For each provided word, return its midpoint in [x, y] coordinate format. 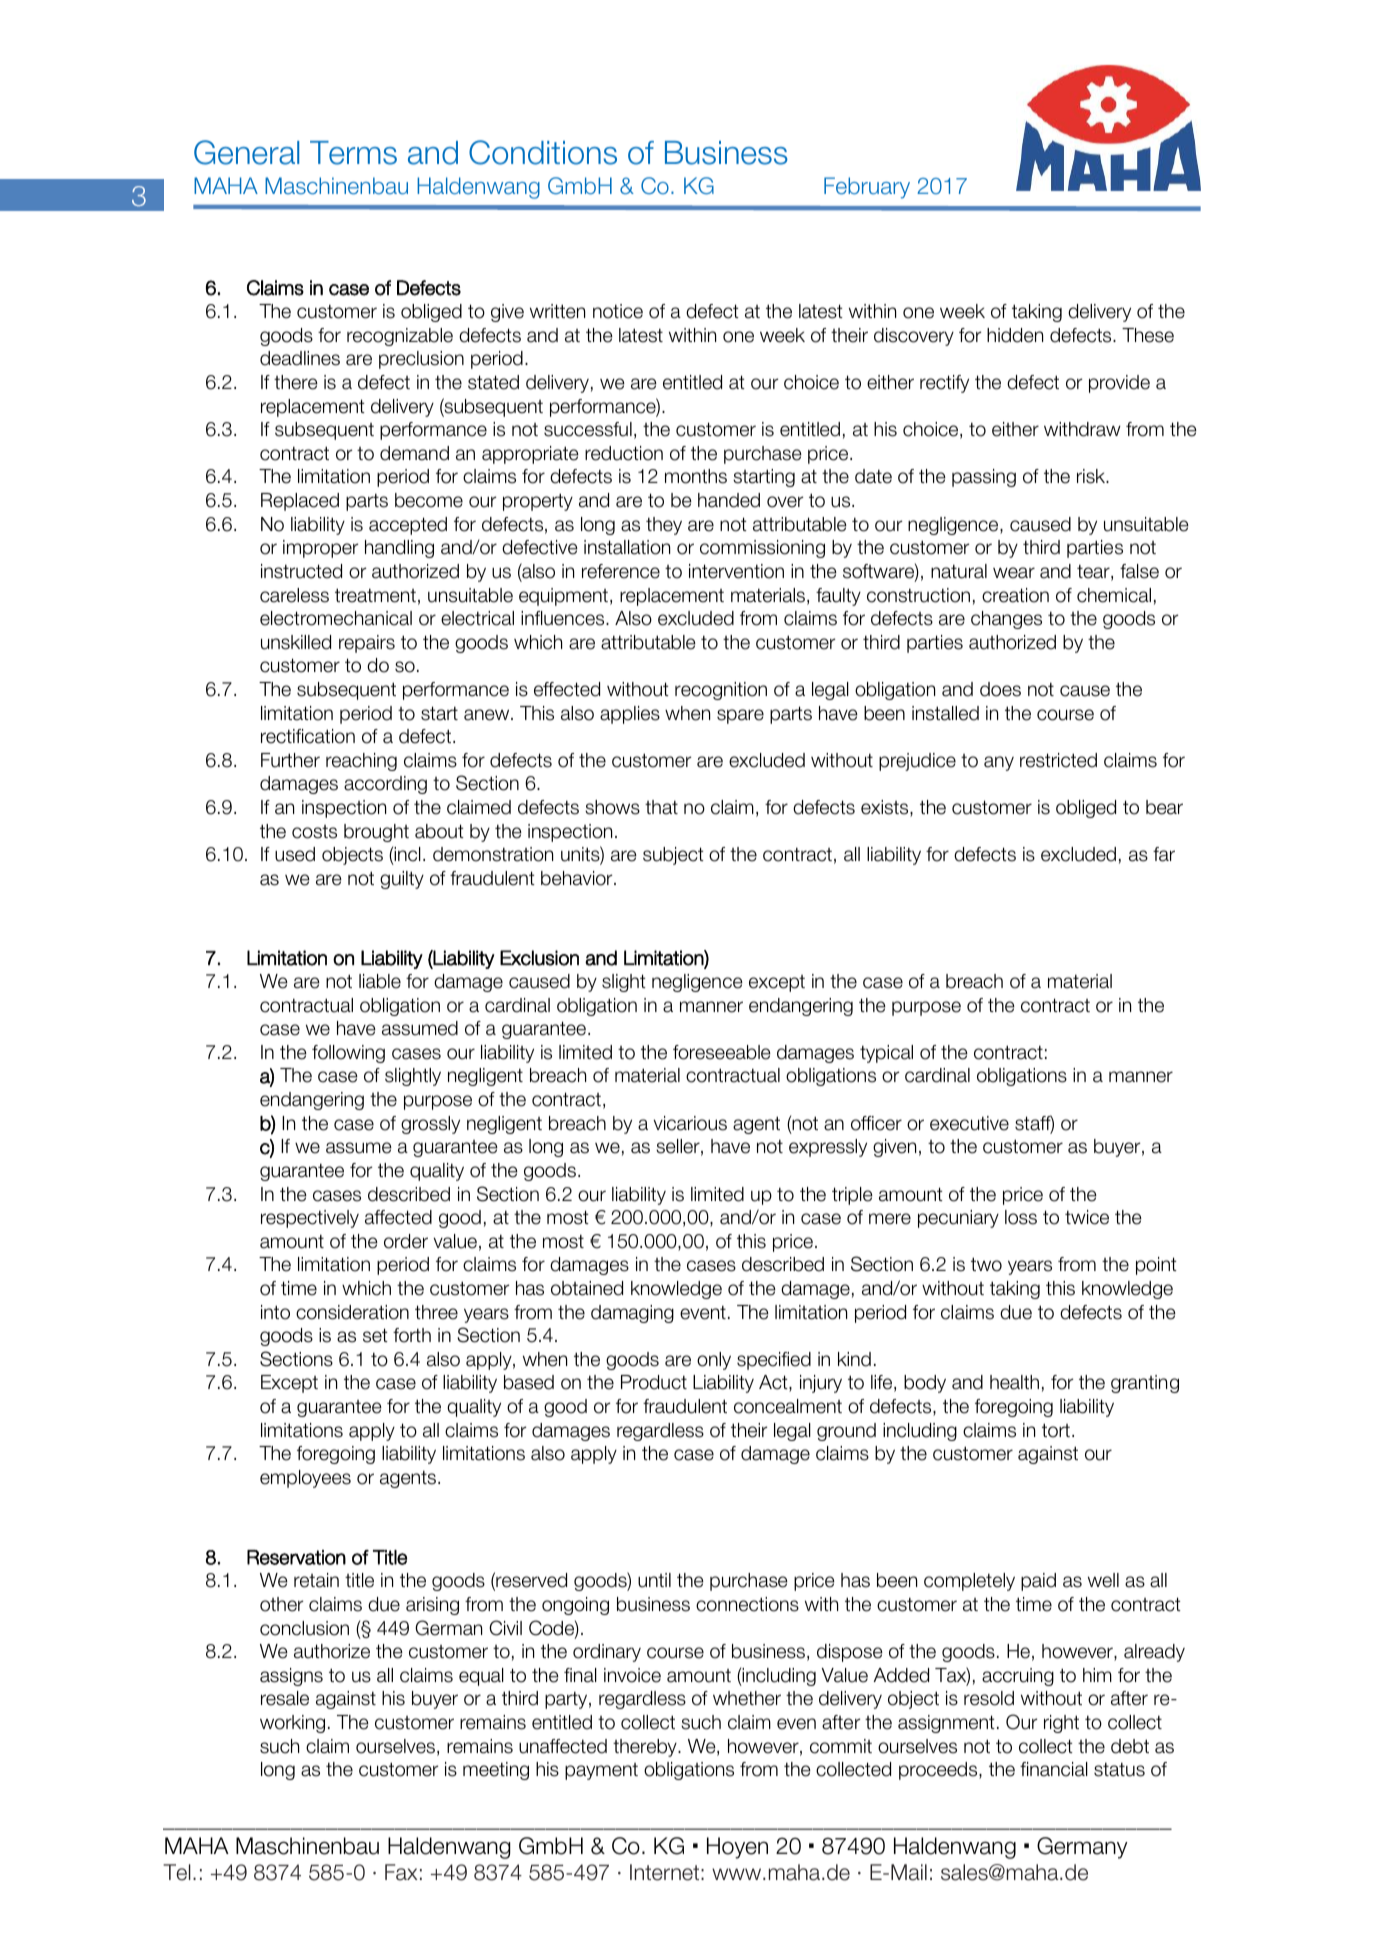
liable [380, 981]
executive [969, 1123]
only [714, 1361]
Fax [401, 1872]
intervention [736, 571]
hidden [1015, 335]
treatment [375, 595]
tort [1056, 1430]
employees [305, 1479]
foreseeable [722, 1052]
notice [618, 311]
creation [1015, 595]
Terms [353, 153]
